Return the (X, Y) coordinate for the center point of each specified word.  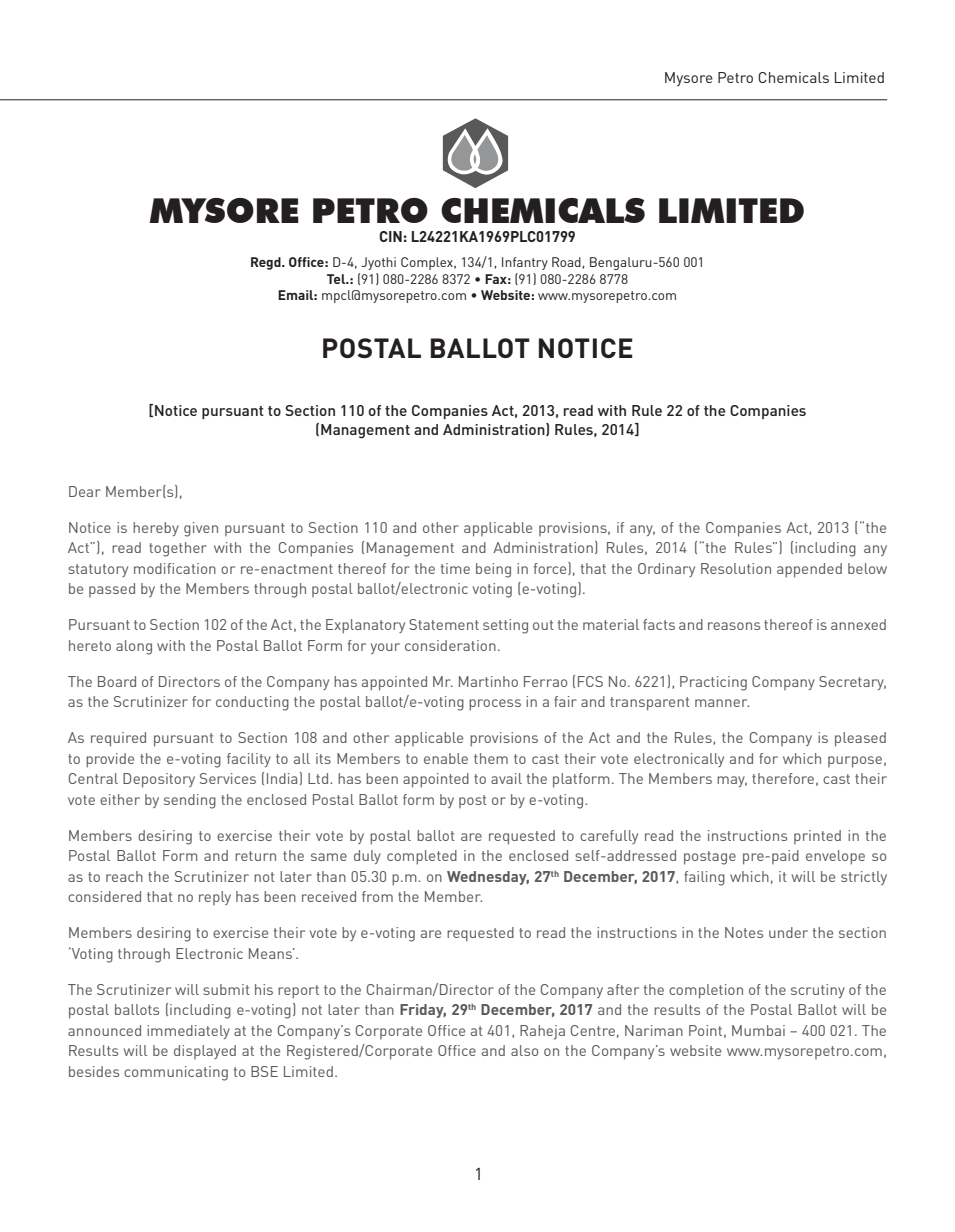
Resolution (736, 568)
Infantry (525, 263)
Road (567, 262)
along (134, 647)
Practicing (713, 683)
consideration (450, 645)
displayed (205, 1052)
